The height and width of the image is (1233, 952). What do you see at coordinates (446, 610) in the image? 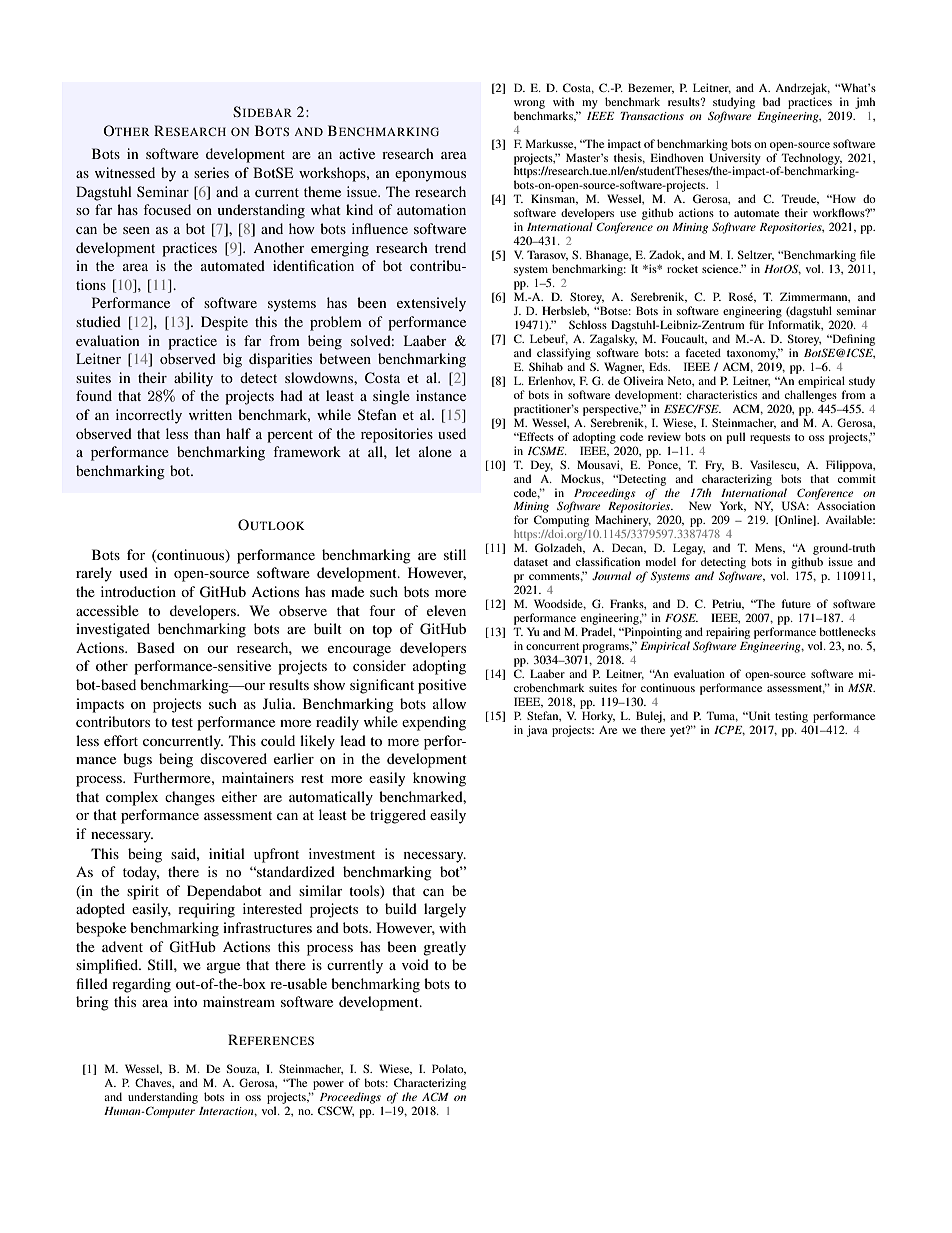
I see `eleven` at bounding box center [446, 610].
